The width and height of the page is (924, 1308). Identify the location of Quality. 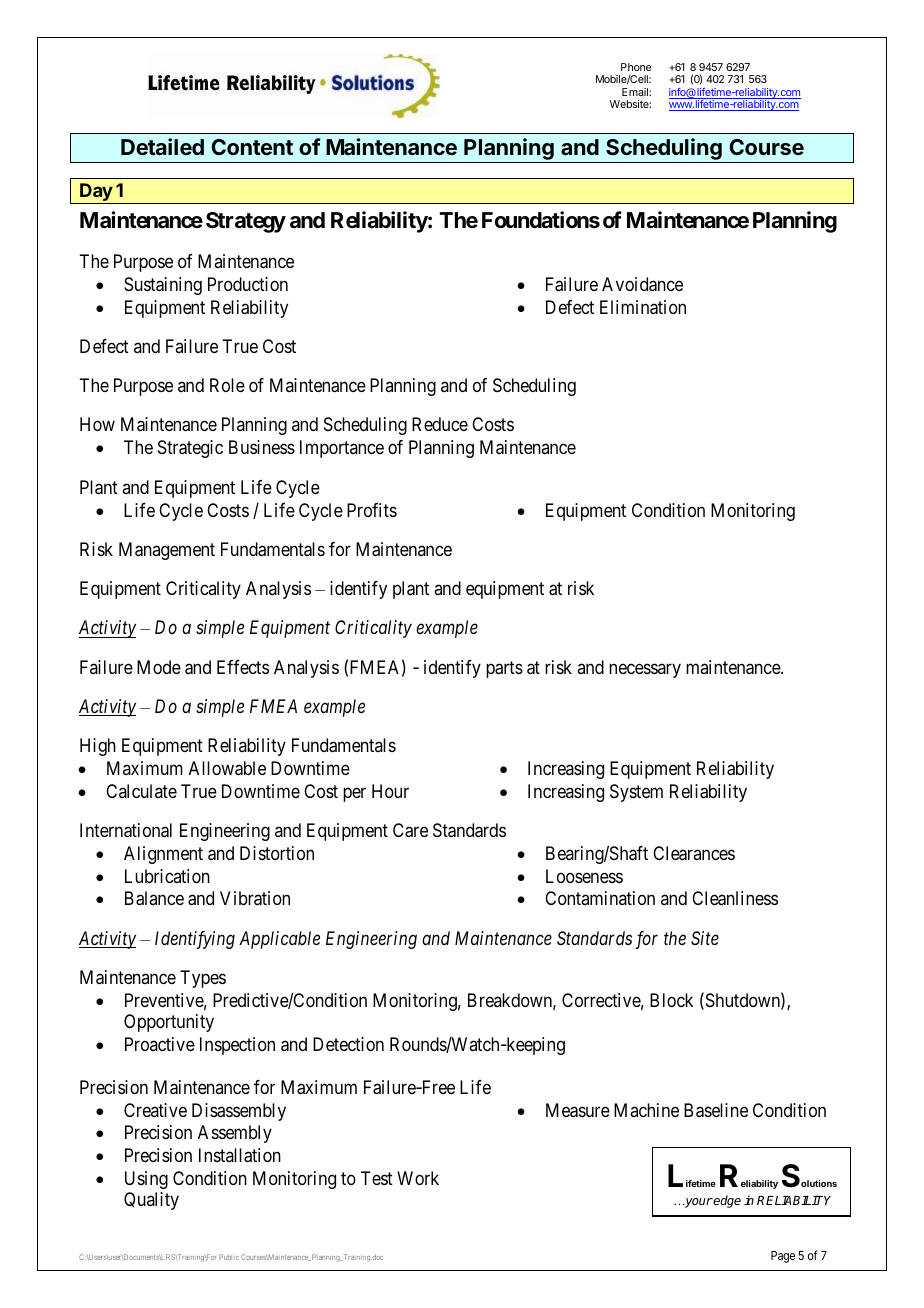
(151, 1201).
